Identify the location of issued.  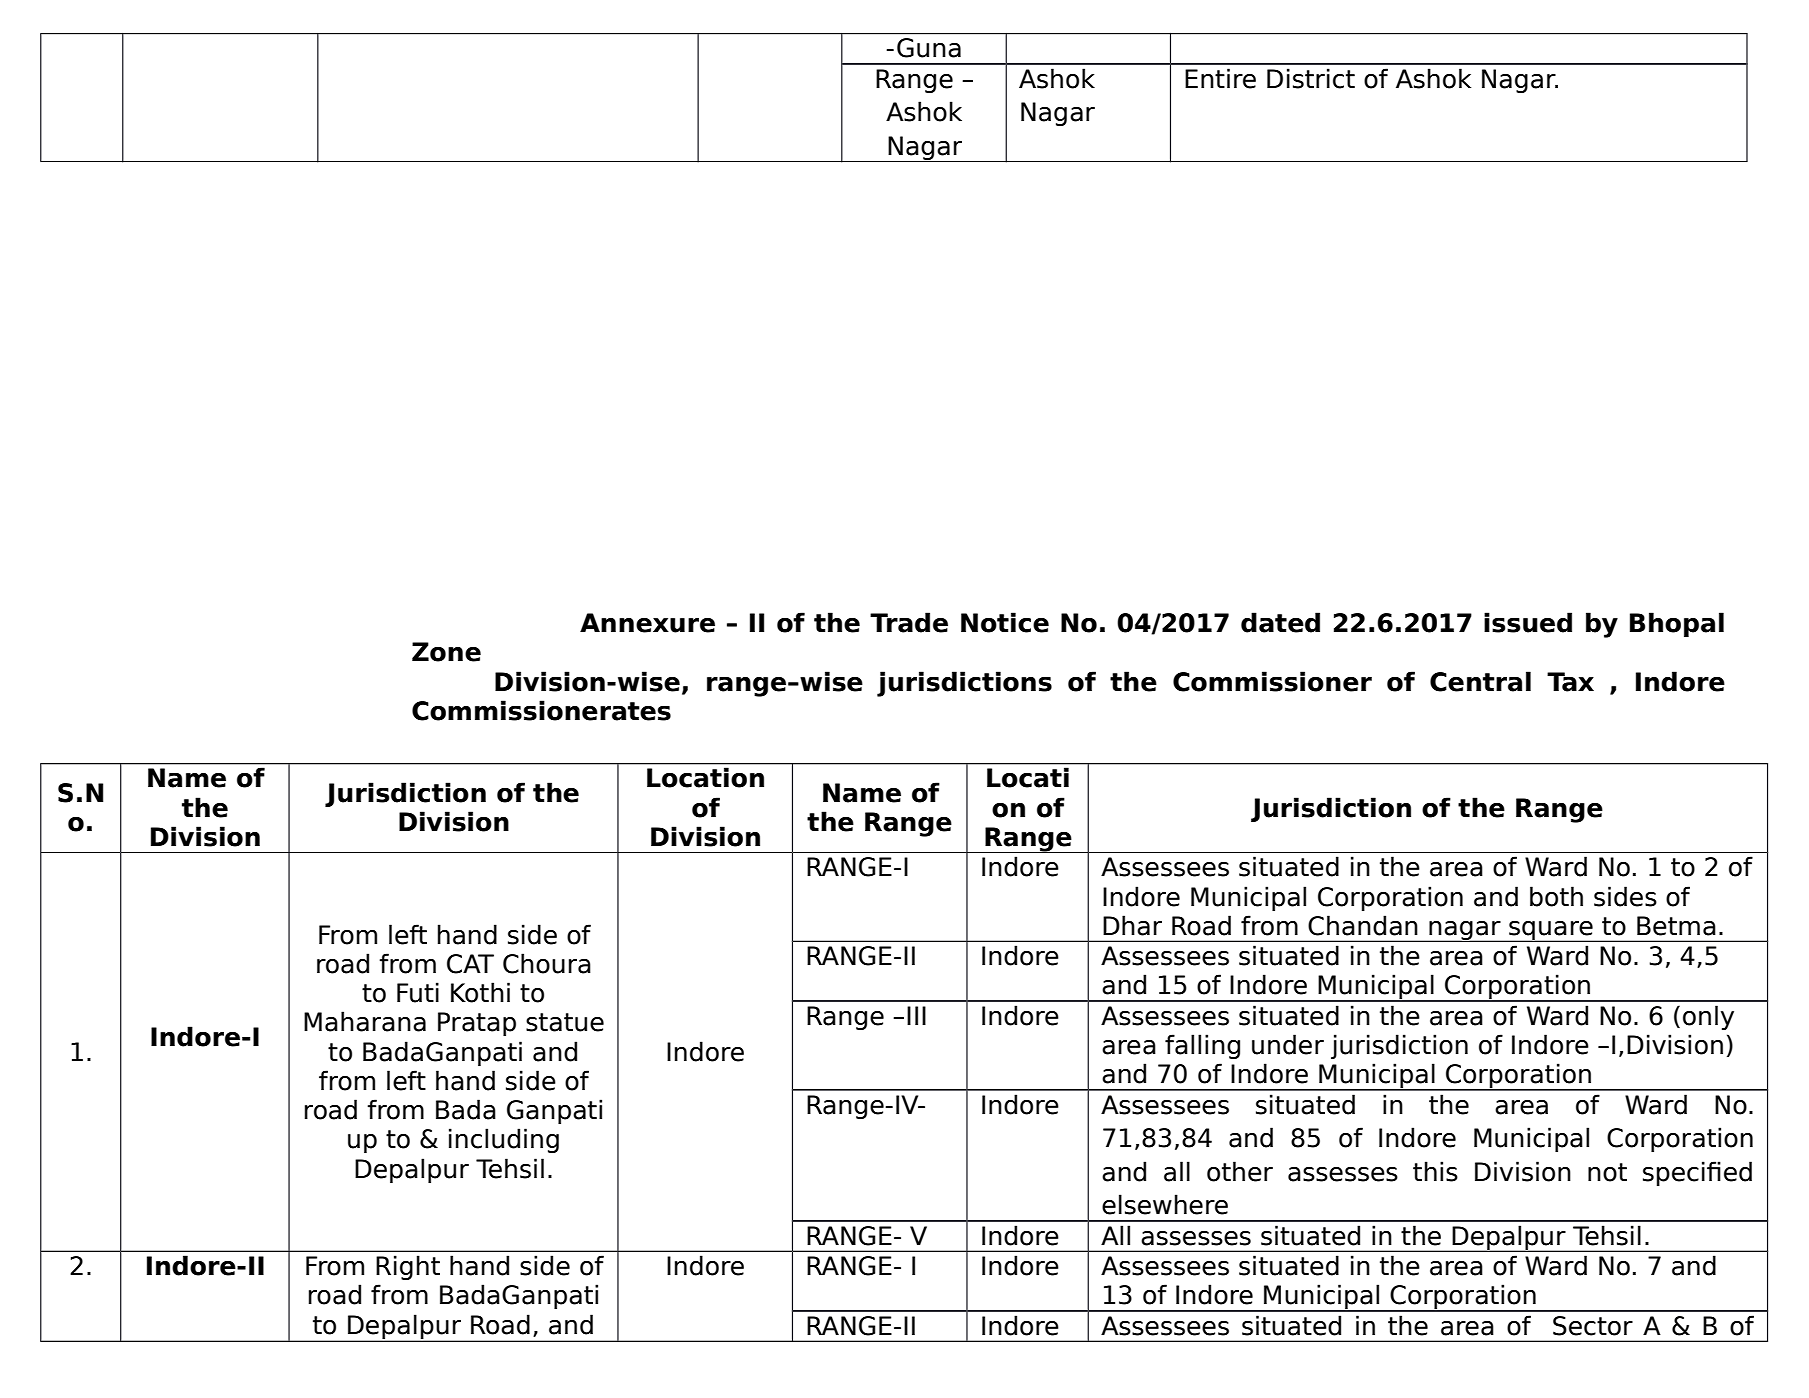
(1528, 622).
